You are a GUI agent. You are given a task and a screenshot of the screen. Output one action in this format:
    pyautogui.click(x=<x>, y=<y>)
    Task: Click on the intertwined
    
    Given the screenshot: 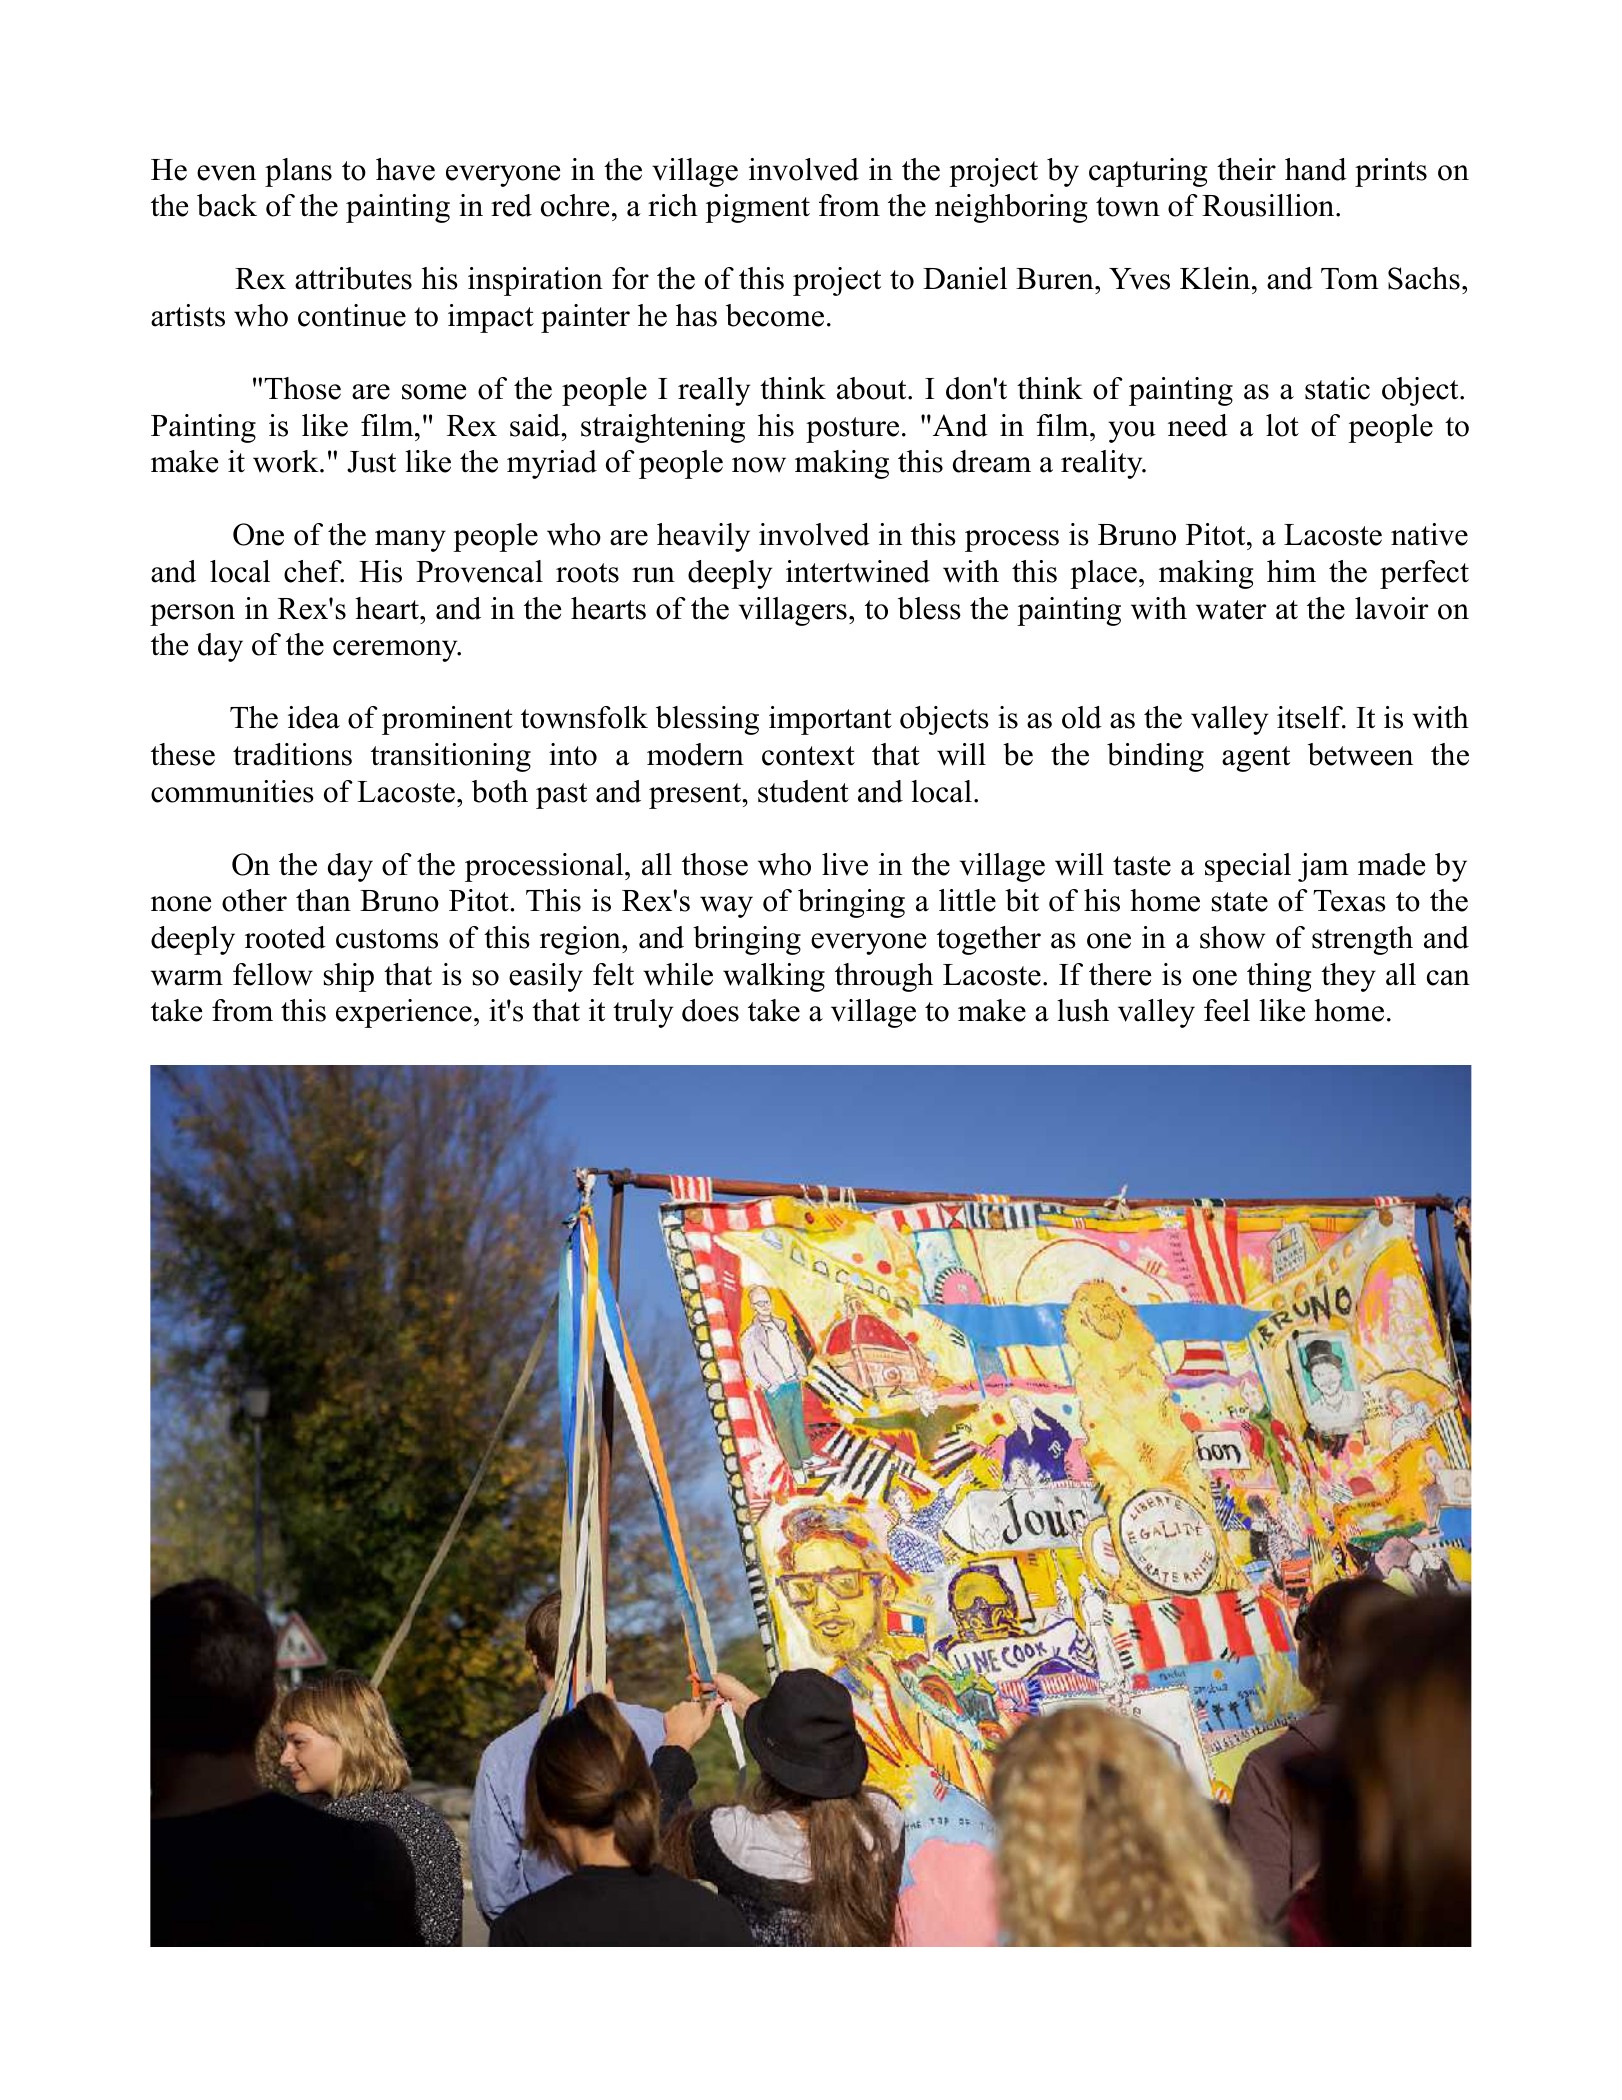 What is the action you would take?
    pyautogui.click(x=858, y=571)
